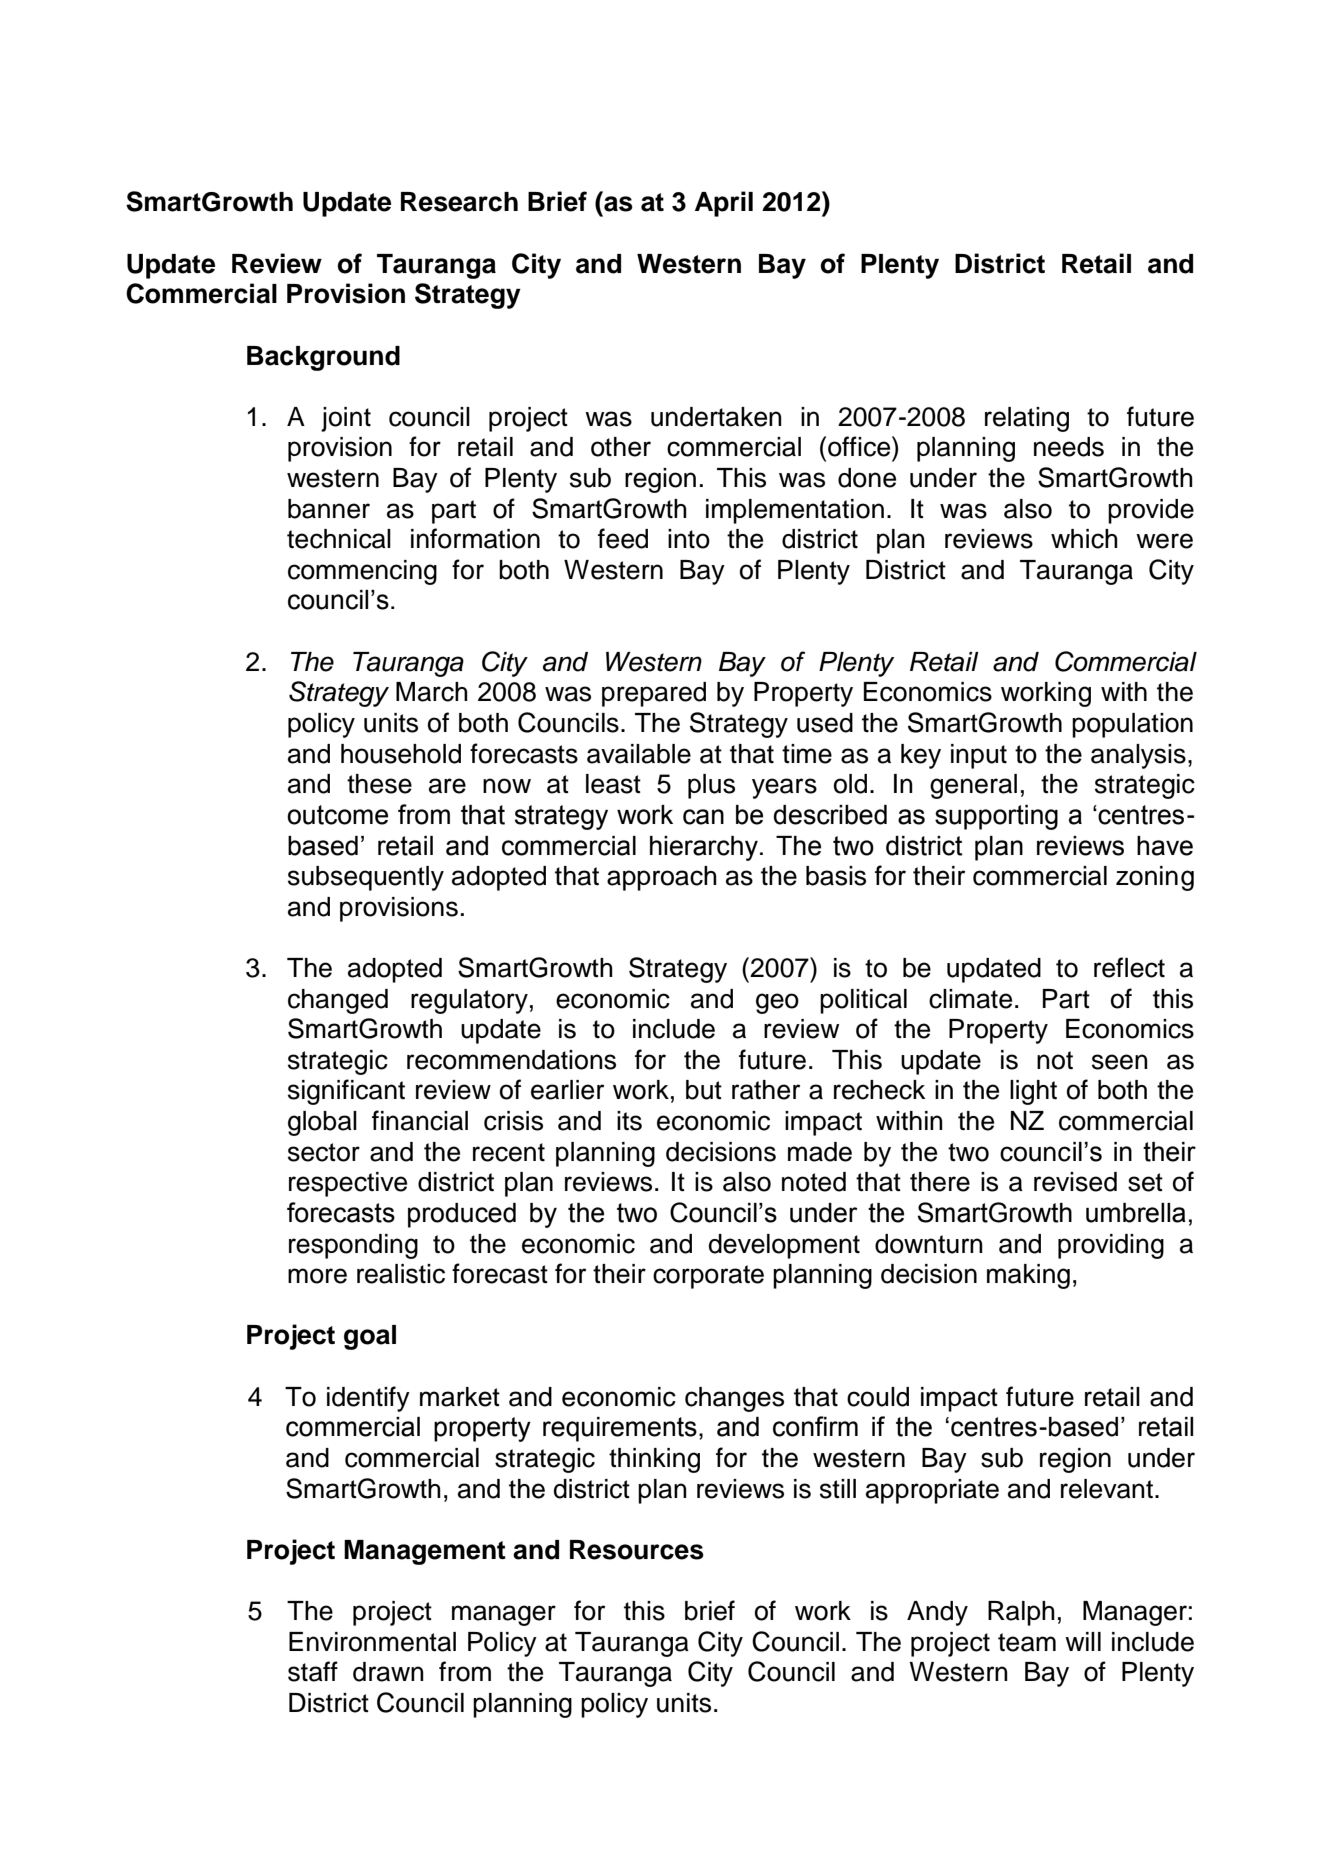 The image size is (1321, 1868). I want to click on geo, so click(777, 1003).
